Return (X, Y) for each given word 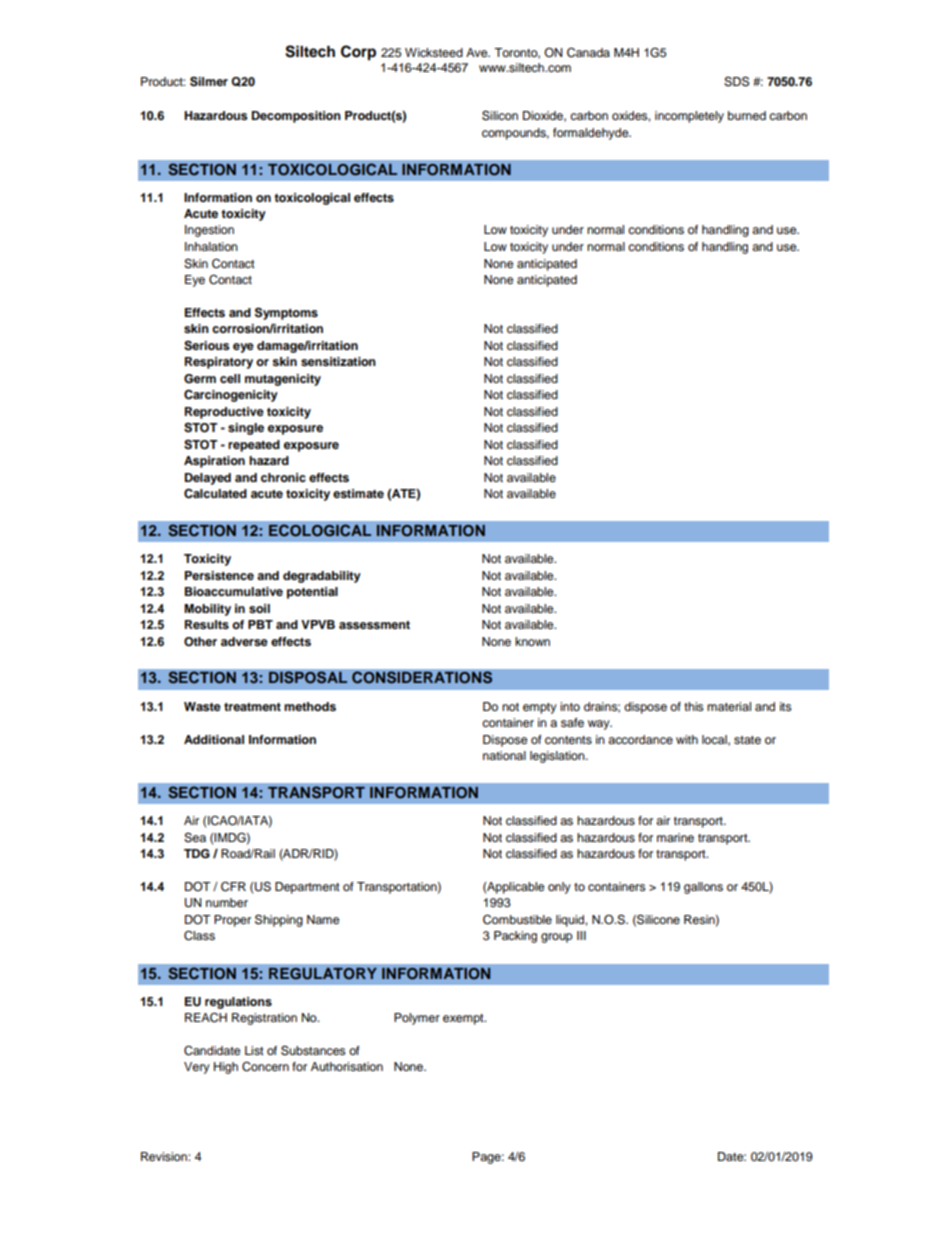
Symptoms (286, 313)
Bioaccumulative (234, 591)
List (254, 1050)
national (504, 755)
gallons (703, 888)
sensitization (338, 361)
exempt (464, 1019)
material (729, 706)
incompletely (689, 117)
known (532, 641)
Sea (195, 838)
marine (675, 837)
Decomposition (296, 117)
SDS (736, 81)
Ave (478, 52)
